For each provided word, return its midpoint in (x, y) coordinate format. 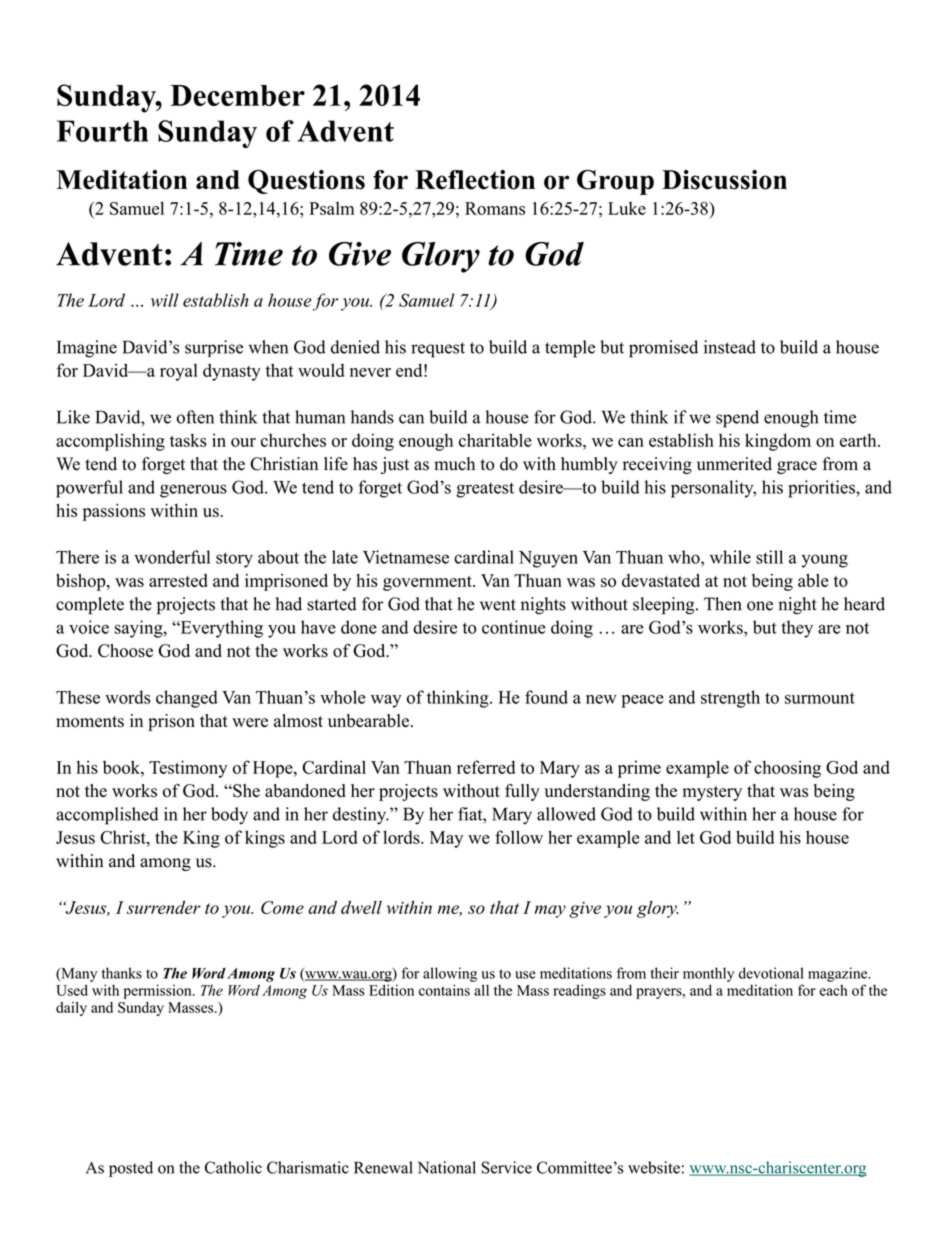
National (447, 1167)
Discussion (724, 180)
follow (519, 837)
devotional (771, 973)
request (438, 350)
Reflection (475, 180)
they (797, 629)
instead (730, 347)
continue (514, 627)
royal (179, 372)
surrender (164, 907)
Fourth (102, 131)
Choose (125, 651)
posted (131, 1169)
